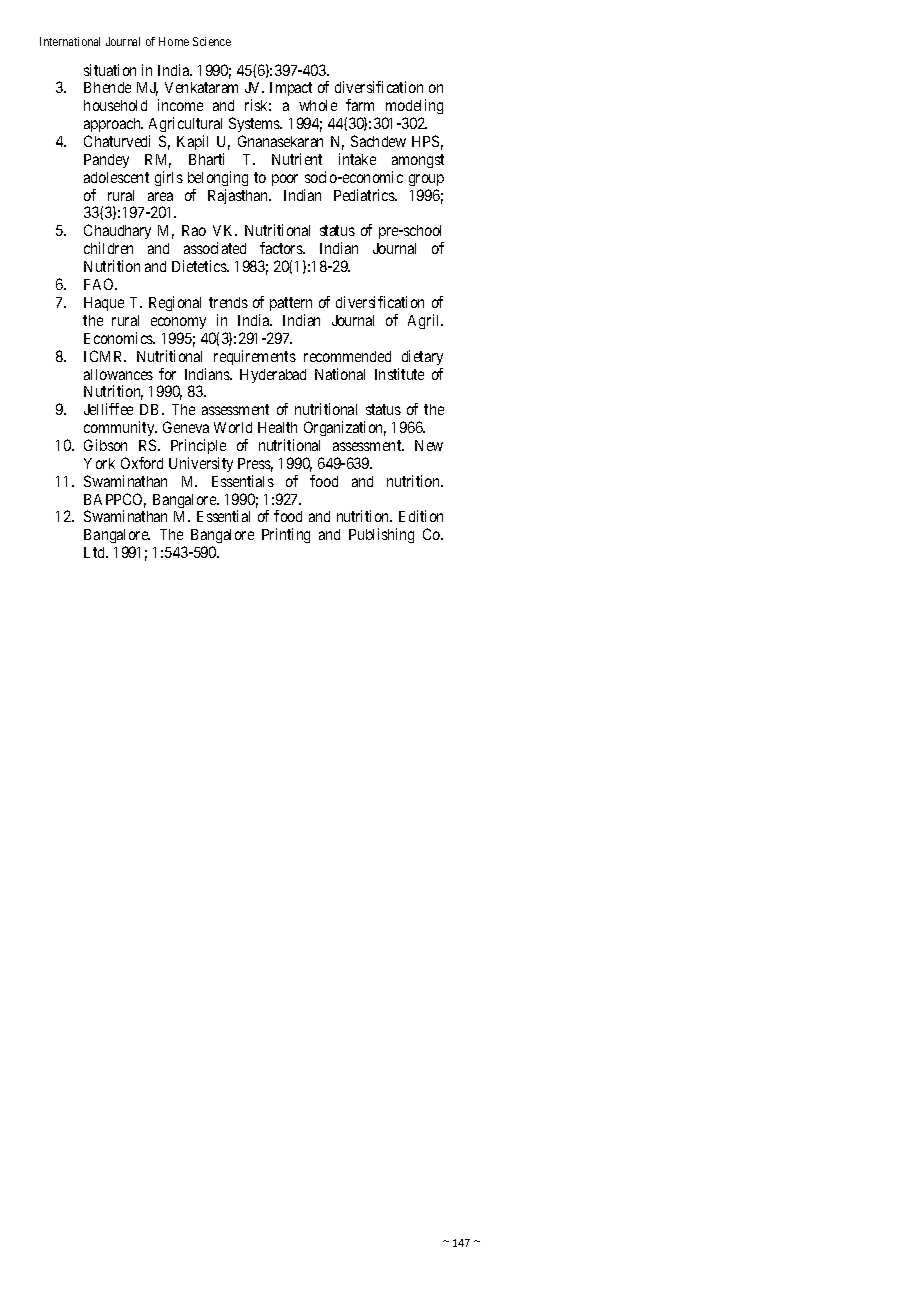 Image resolution: width=924 pixels, height=1308 pixels. Describe the element at coordinates (286, 535) in the document. I see `Printing` at that location.
